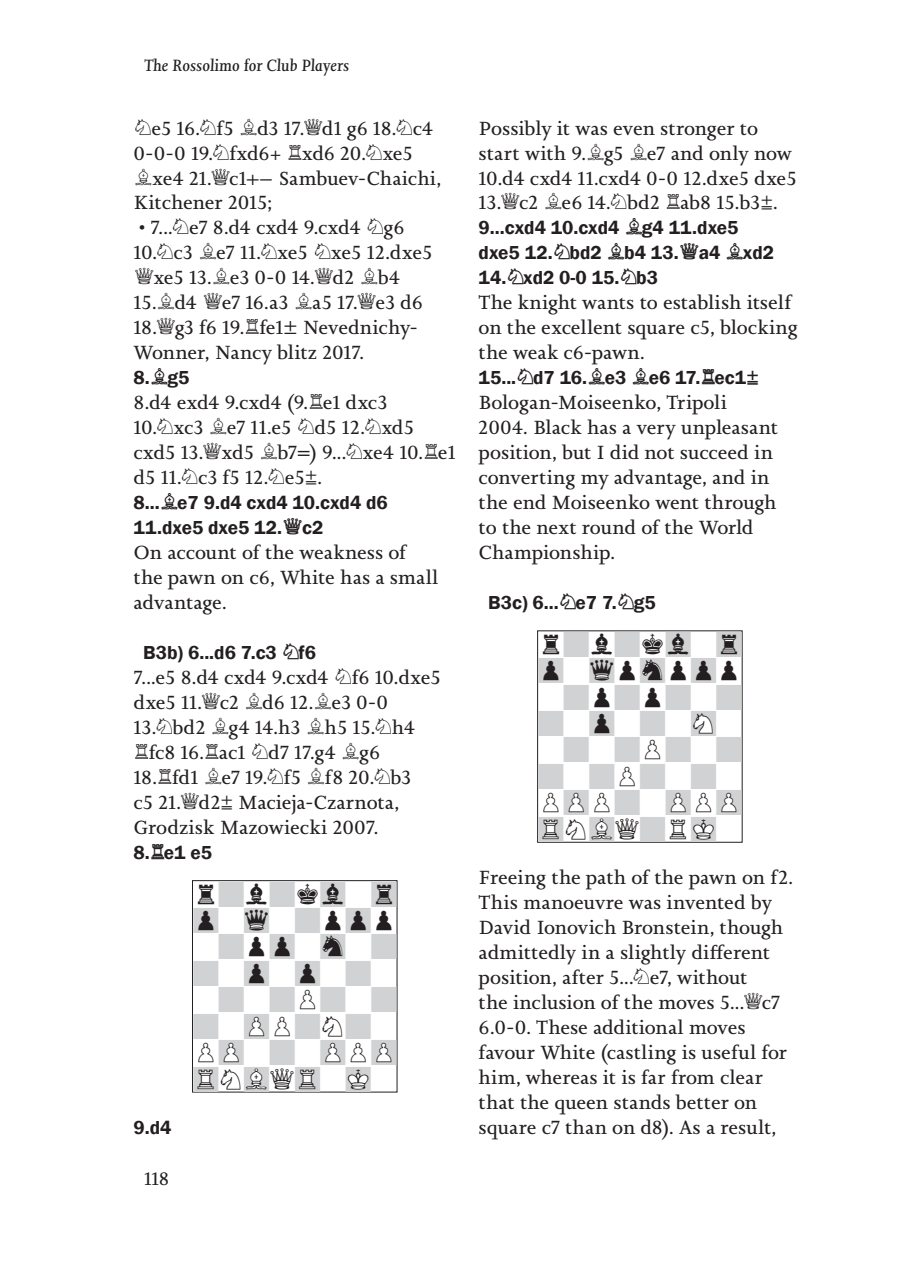 The width and height of the screenshot is (924, 1288). I want to click on converting, so click(527, 480).
